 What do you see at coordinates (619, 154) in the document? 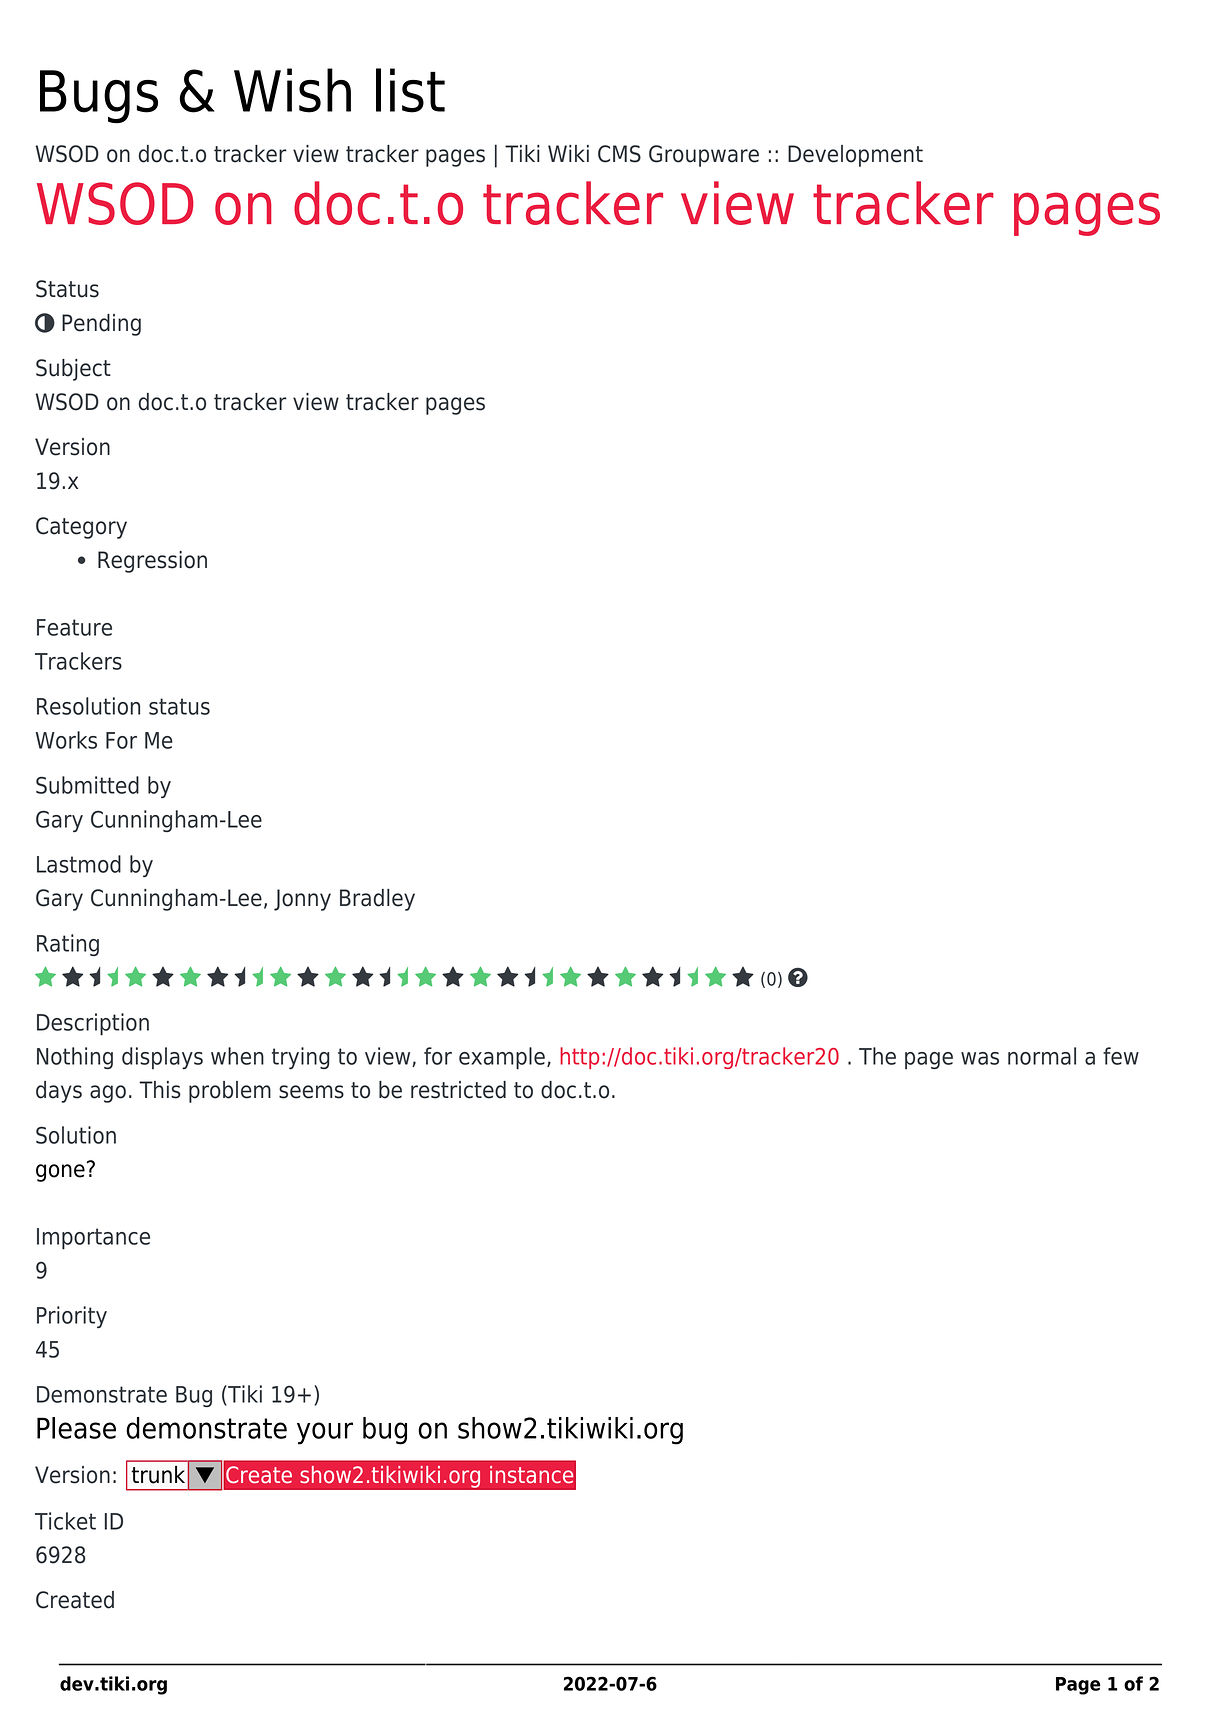
I see `CMS` at bounding box center [619, 154].
